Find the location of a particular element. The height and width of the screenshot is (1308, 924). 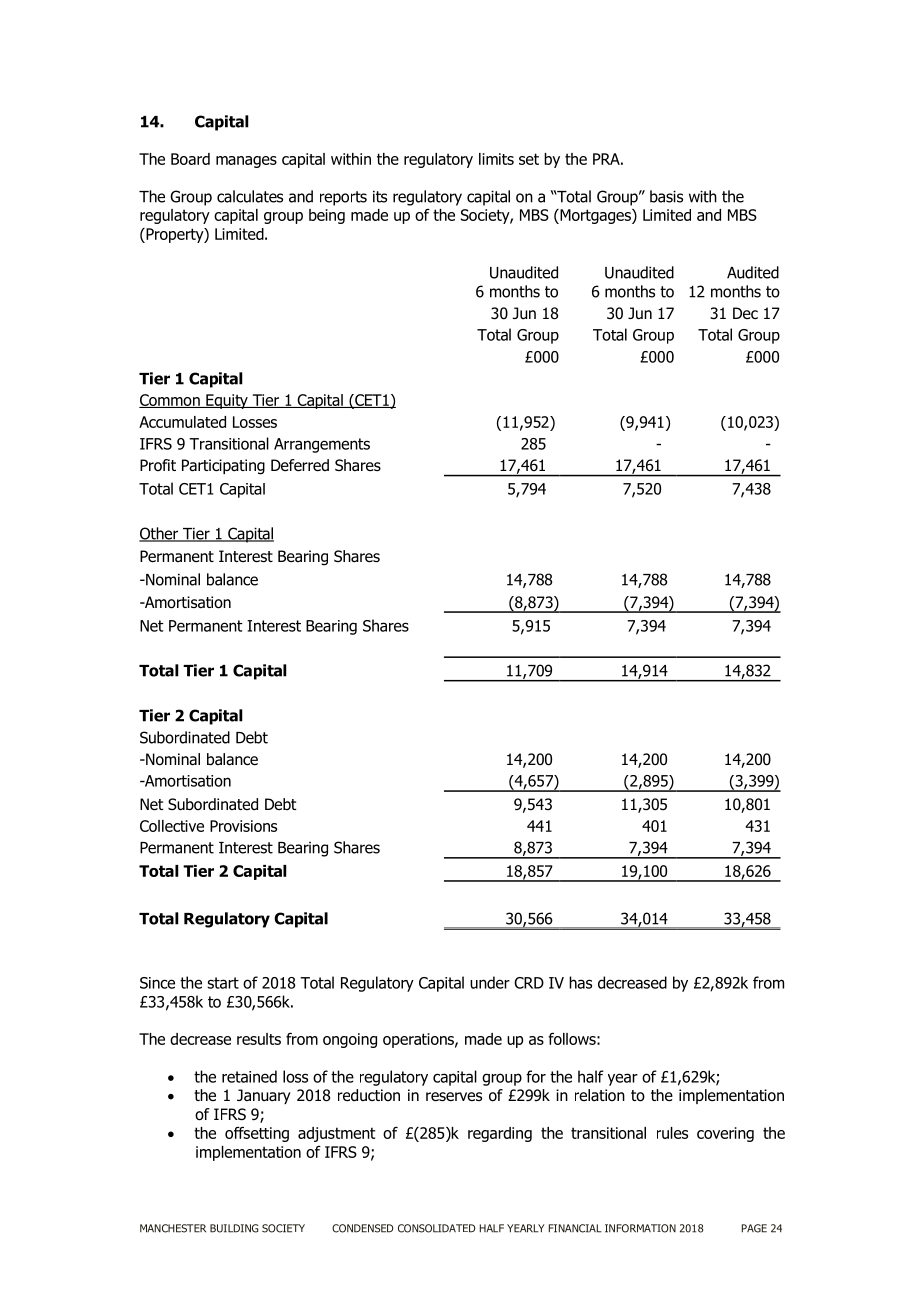

INFORMATION is located at coordinates (640, 1228).
